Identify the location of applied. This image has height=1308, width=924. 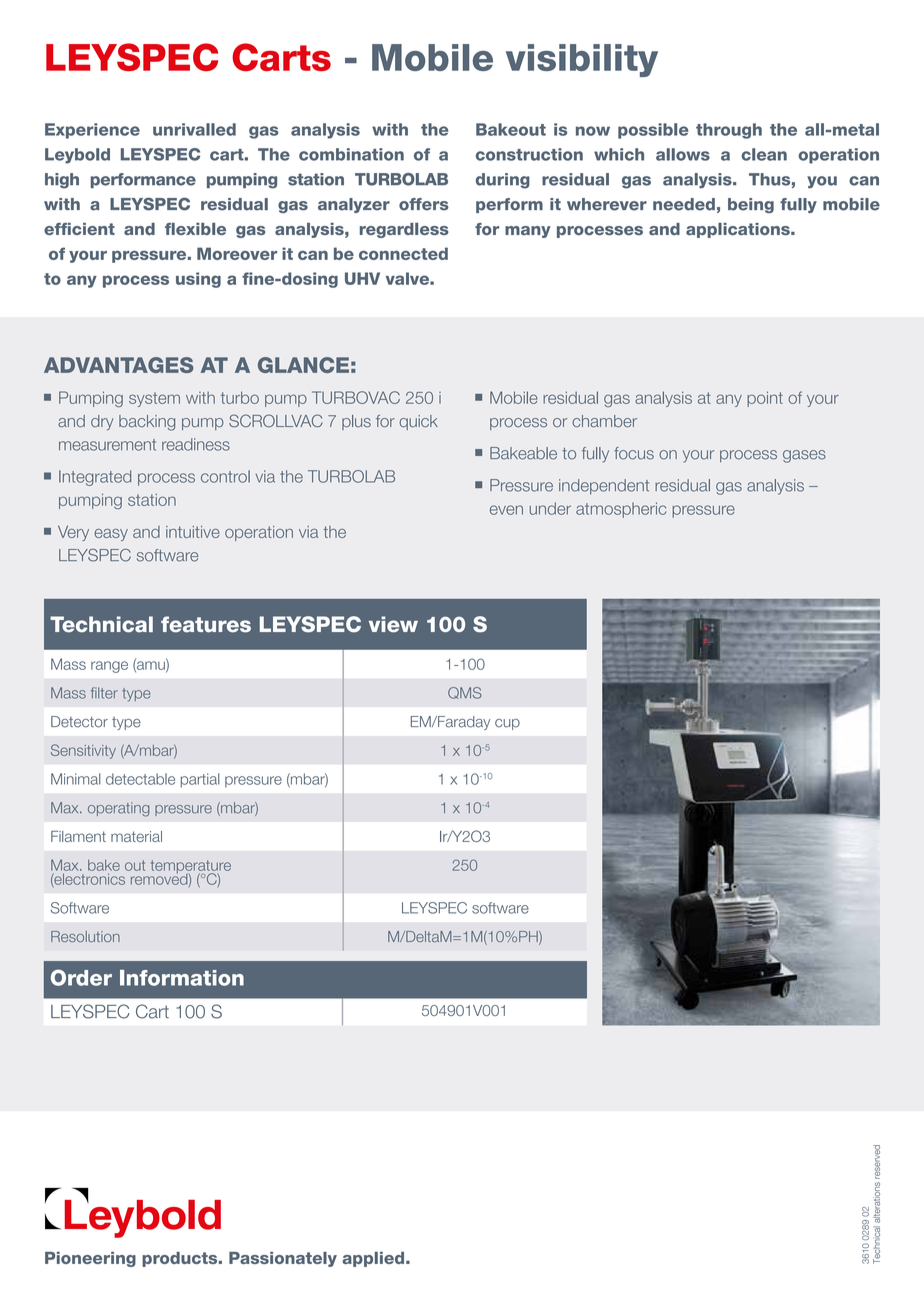
(374, 1259).
